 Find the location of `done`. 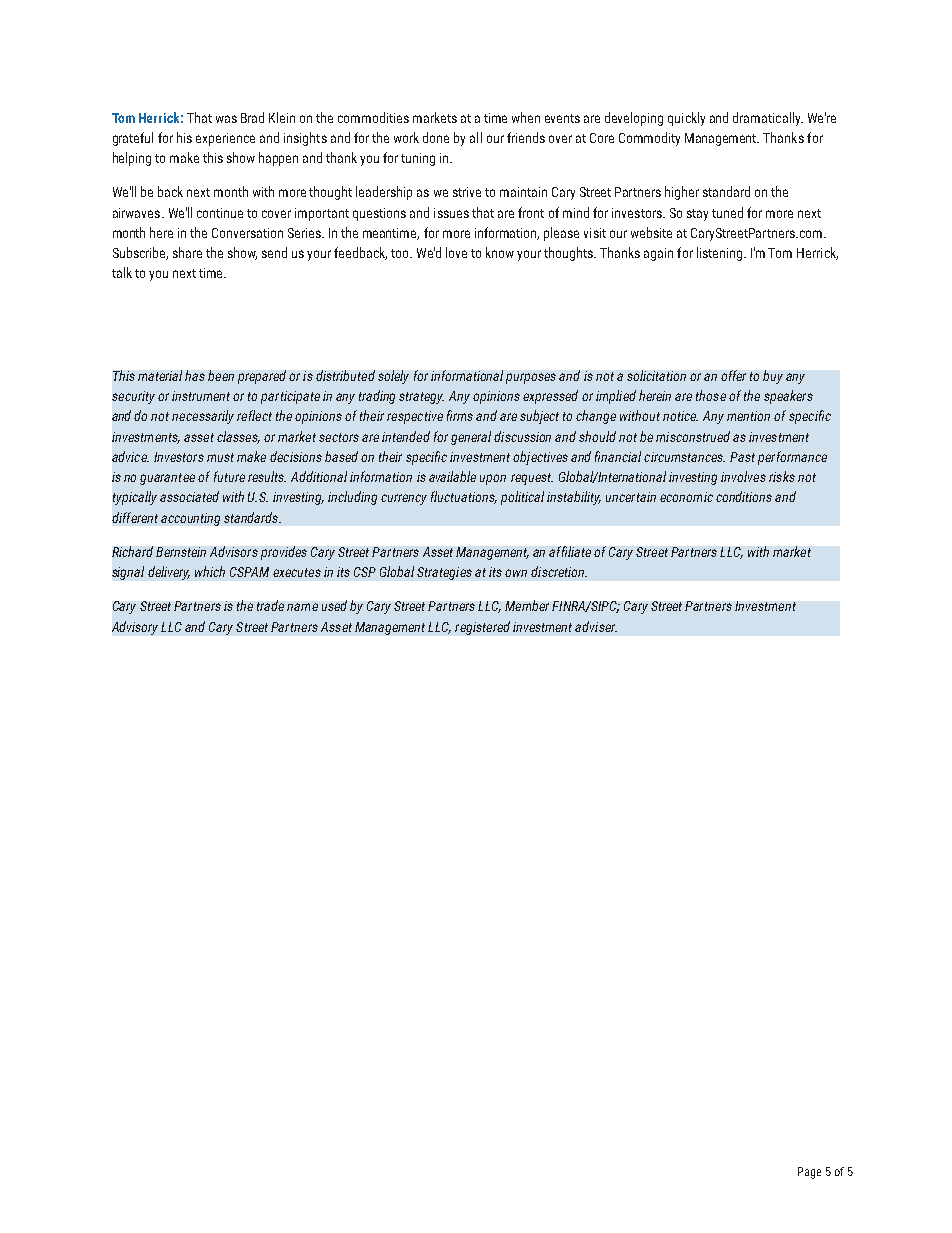

done is located at coordinates (436, 137).
